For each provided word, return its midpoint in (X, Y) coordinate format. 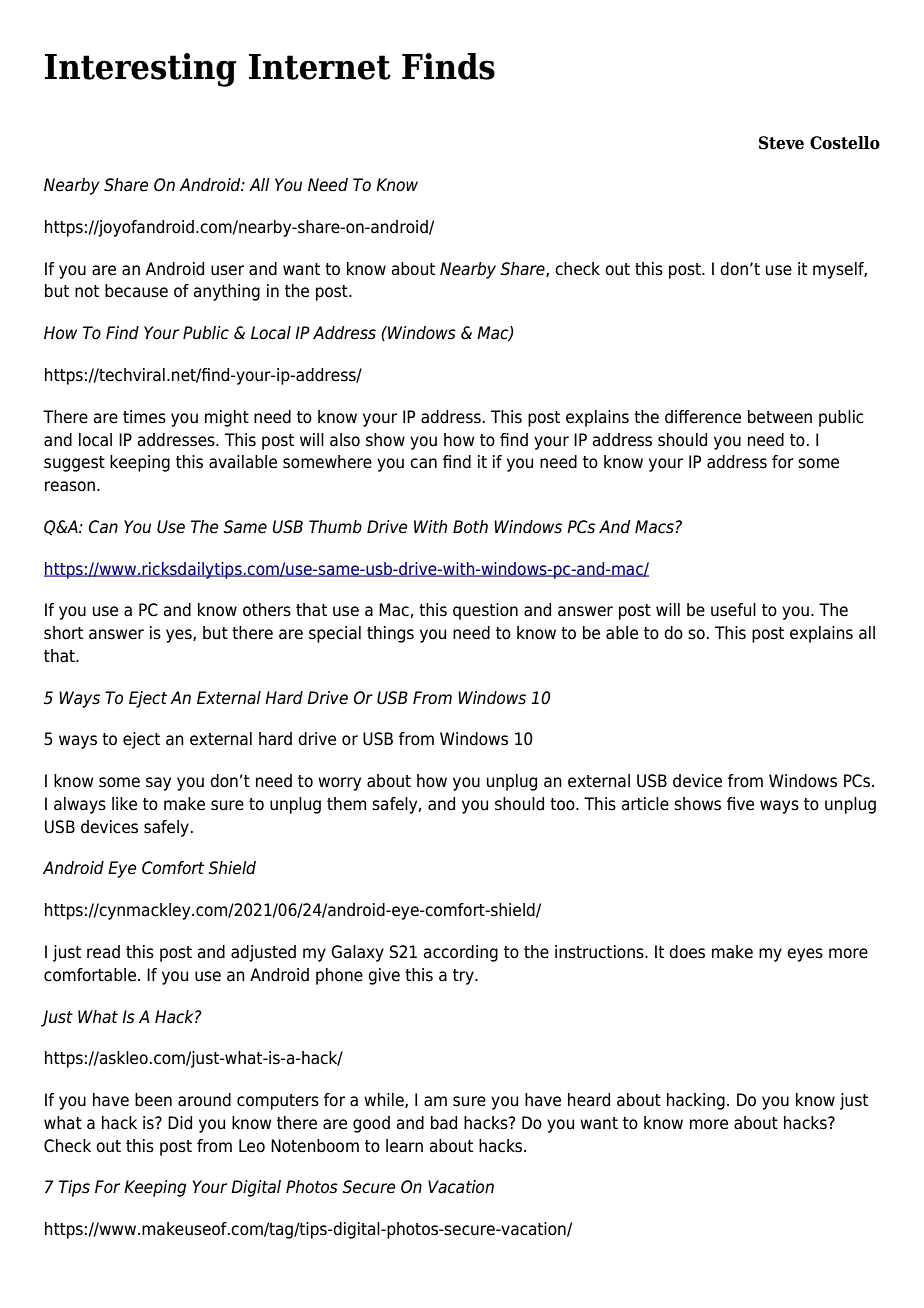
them (346, 804)
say (158, 784)
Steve (781, 143)
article (645, 804)
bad (444, 1123)
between (780, 417)
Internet (320, 67)
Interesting (141, 70)
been (153, 1100)
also (345, 440)
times (144, 417)
